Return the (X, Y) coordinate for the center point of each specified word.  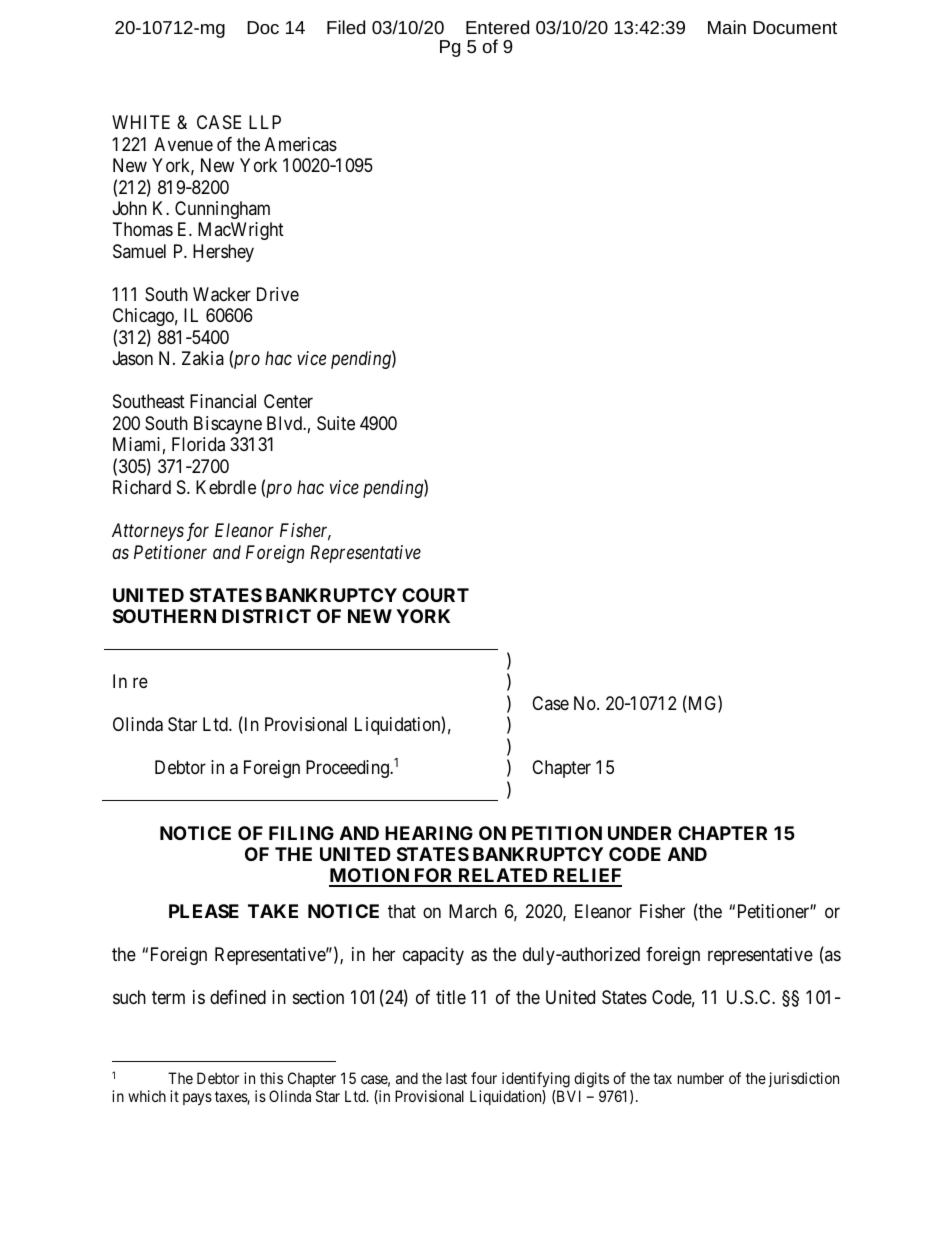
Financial (223, 401)
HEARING (429, 833)
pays (197, 1099)
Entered (497, 27)
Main (727, 27)
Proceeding (348, 769)
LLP (265, 122)
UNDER (640, 833)
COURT (435, 595)
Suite (336, 423)
